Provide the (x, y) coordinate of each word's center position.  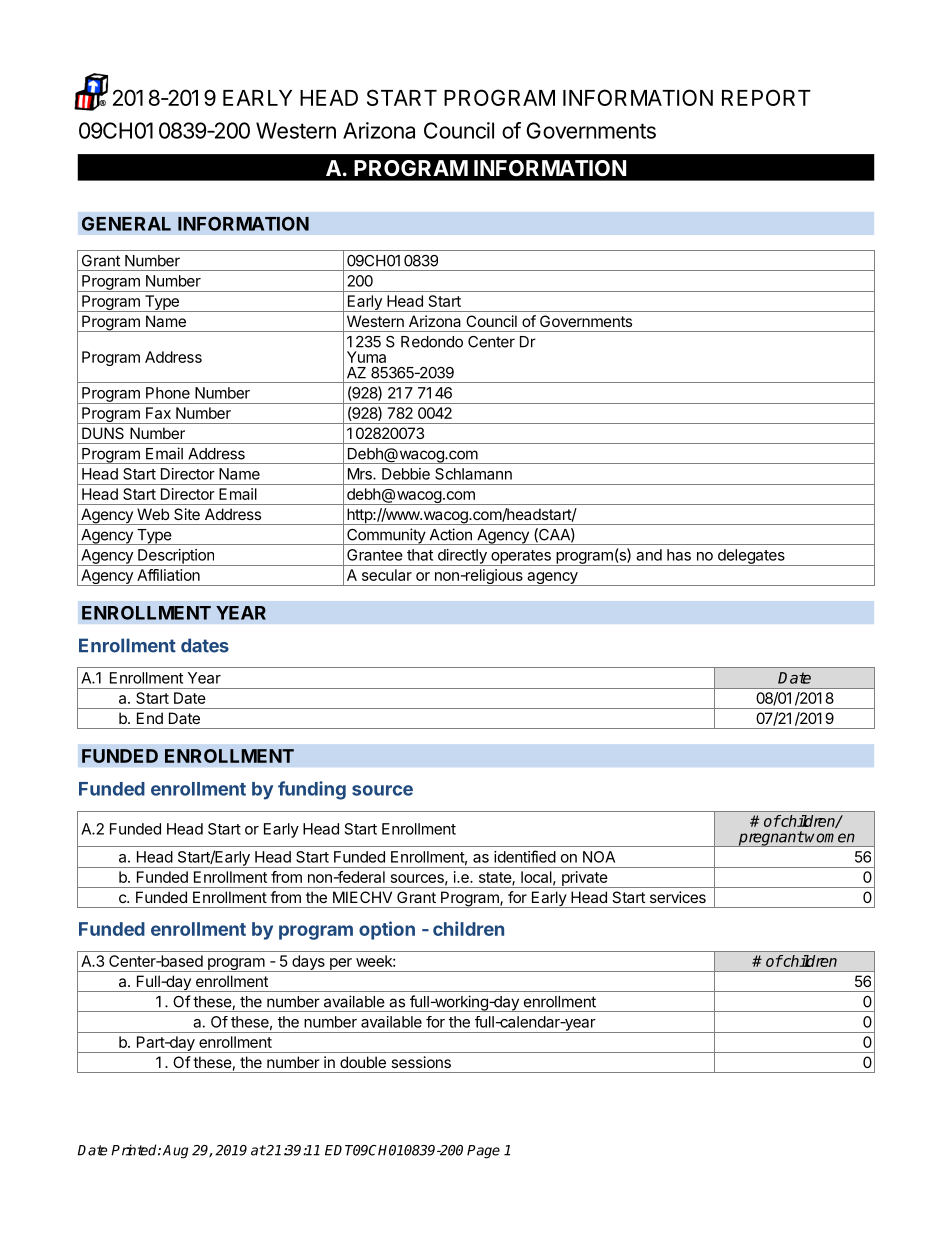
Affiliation (168, 575)
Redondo (432, 342)
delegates (751, 557)
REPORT (766, 97)
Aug (175, 1152)
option (387, 930)
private (584, 879)
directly (462, 557)
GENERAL (126, 223)
